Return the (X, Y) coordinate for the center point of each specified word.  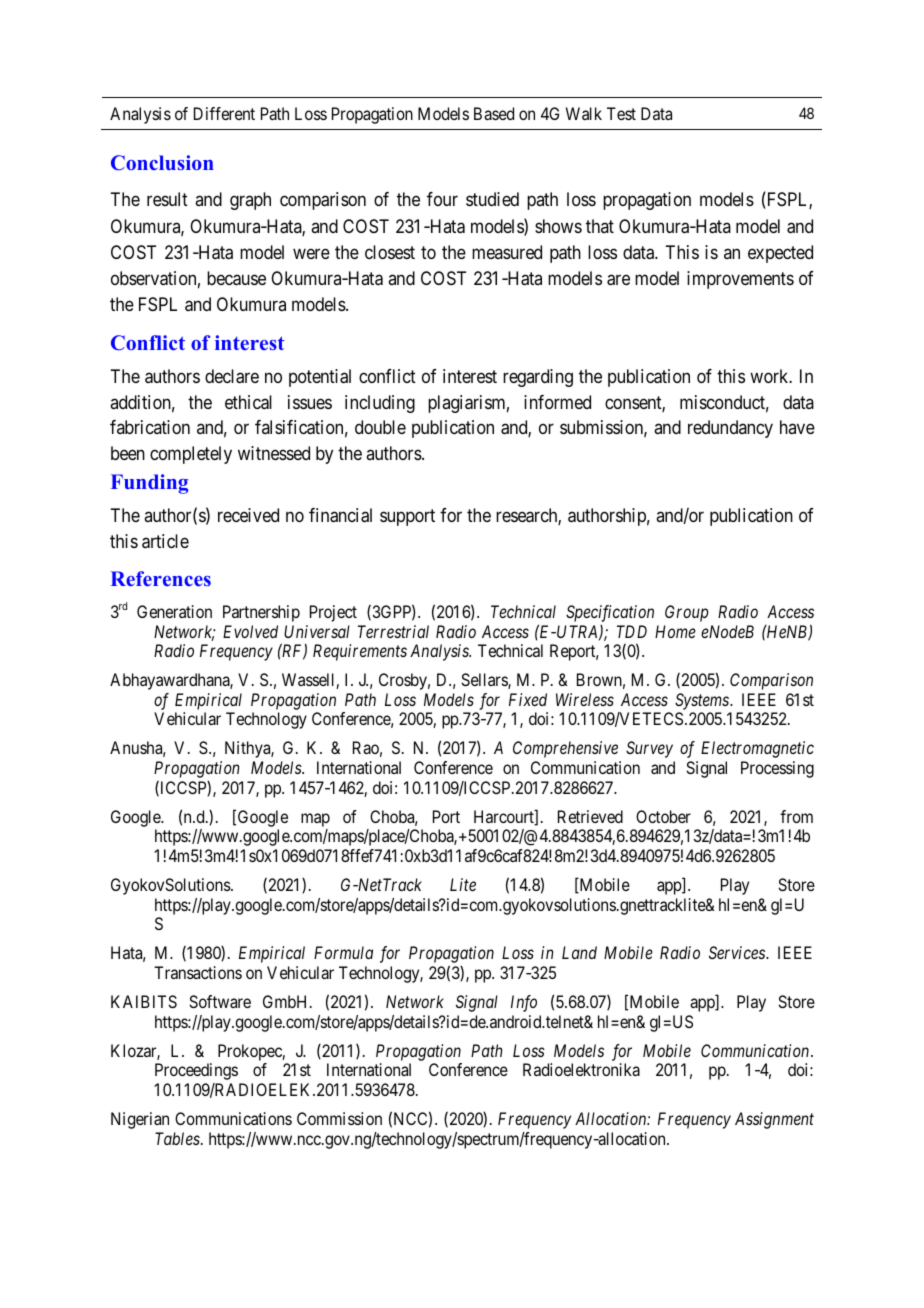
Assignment (774, 1120)
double (380, 427)
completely (191, 455)
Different (224, 113)
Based (494, 113)
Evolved (250, 631)
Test (621, 113)
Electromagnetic (757, 749)
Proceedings (196, 1071)
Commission (339, 1118)
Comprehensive (565, 749)
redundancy (730, 429)
